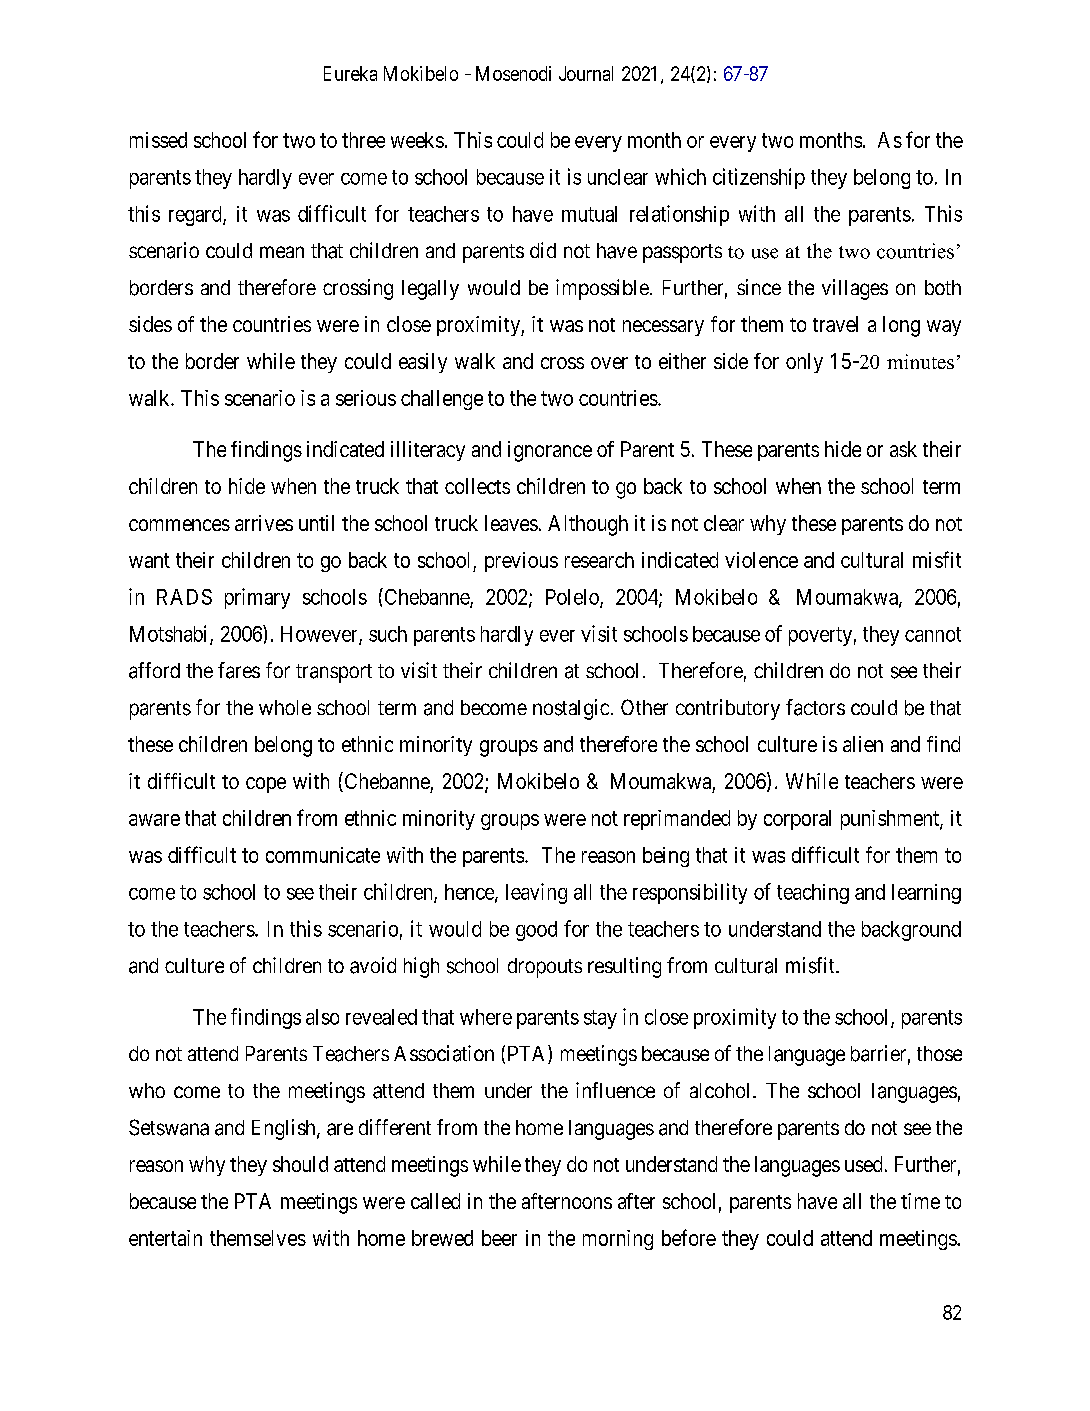  What do you see at coordinates (300, 1164) in the screenshot?
I see `should` at bounding box center [300, 1164].
